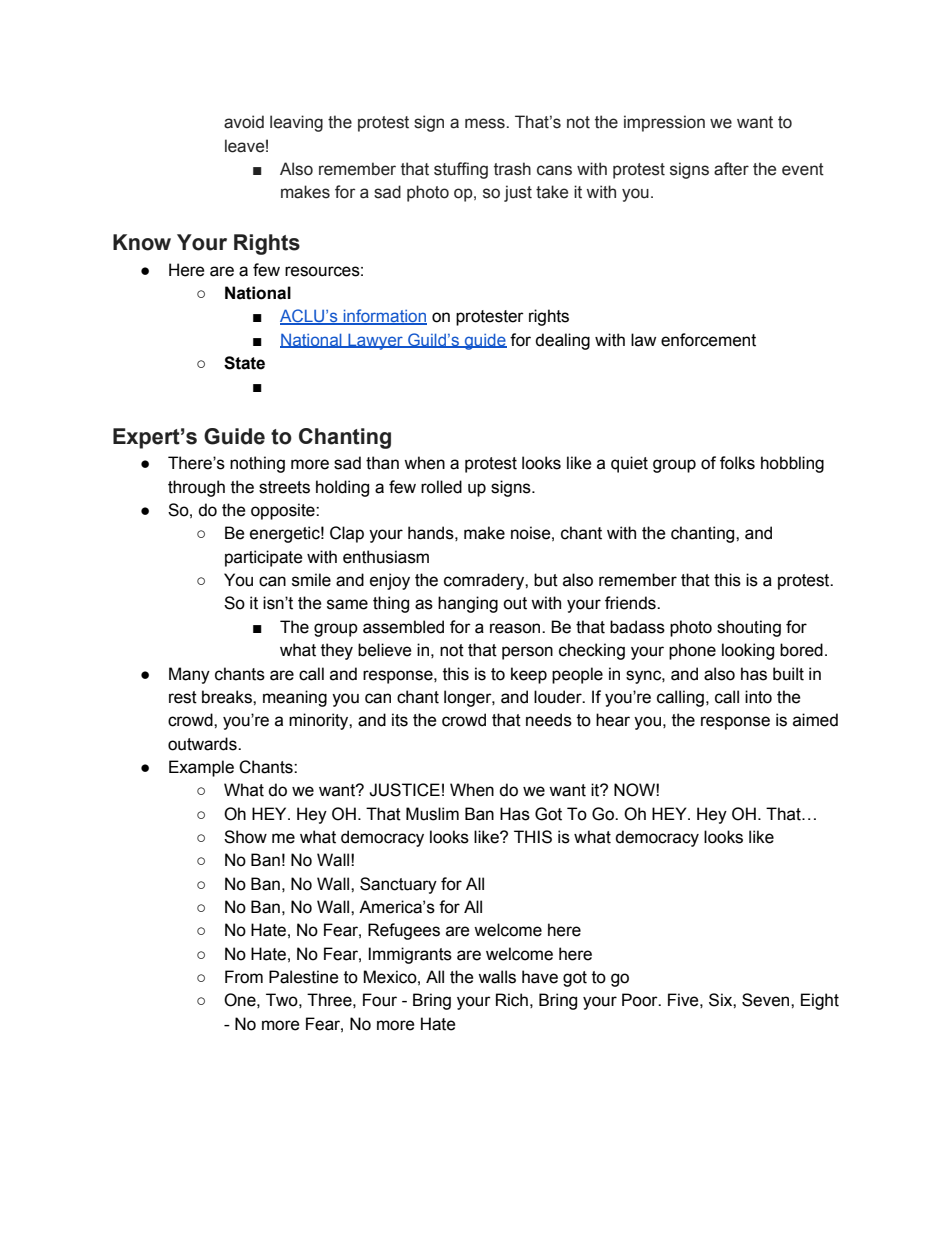 This screenshot has width=952, height=1233. I want to click on Rich, so click(512, 1000).
